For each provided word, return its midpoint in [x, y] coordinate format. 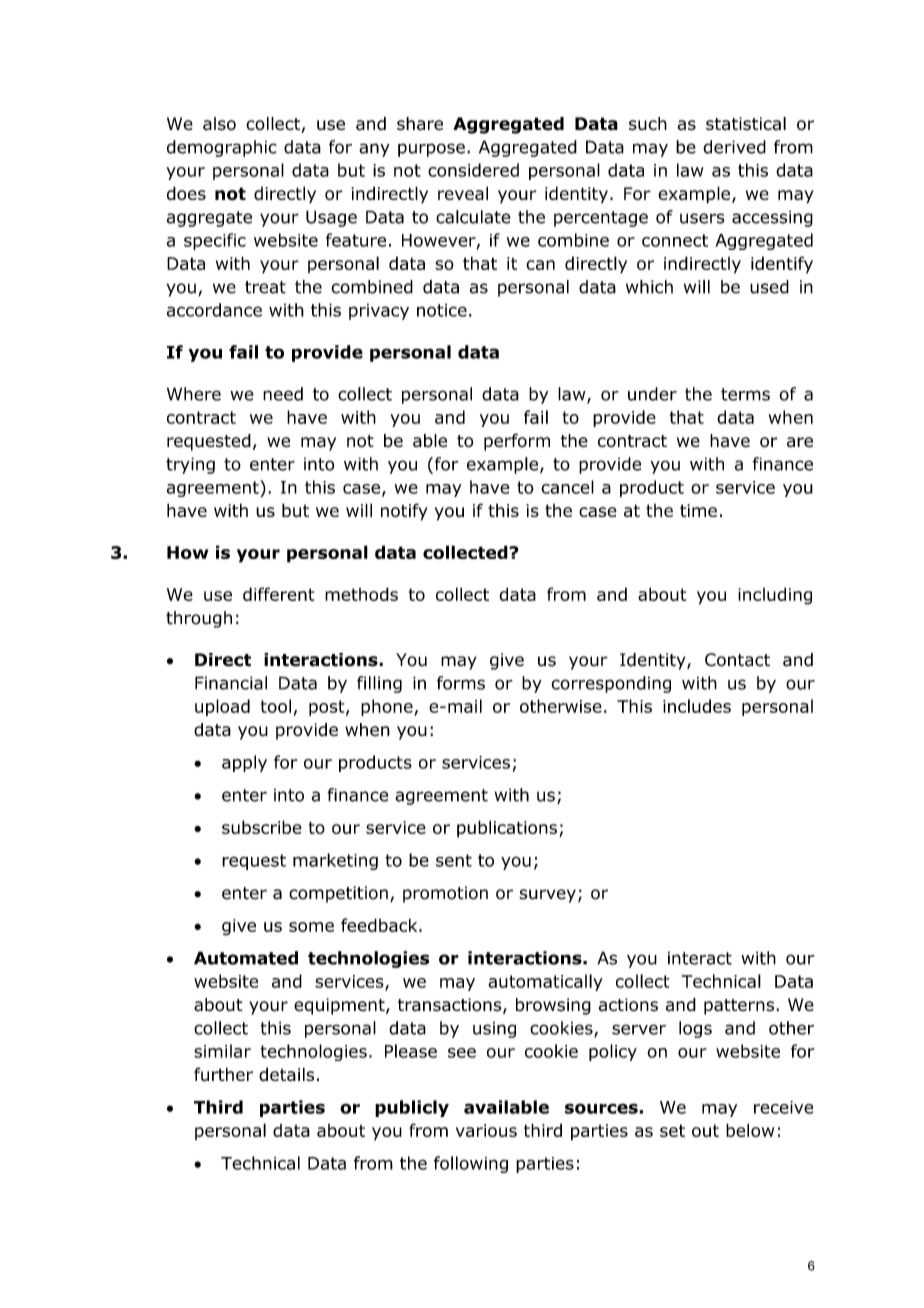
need [283, 394]
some [311, 927]
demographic [222, 148]
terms [745, 394]
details [286, 1074]
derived [734, 147]
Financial [231, 683]
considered [473, 170]
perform [517, 442]
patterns [739, 1007]
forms [461, 683]
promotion [445, 894]
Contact [737, 660]
